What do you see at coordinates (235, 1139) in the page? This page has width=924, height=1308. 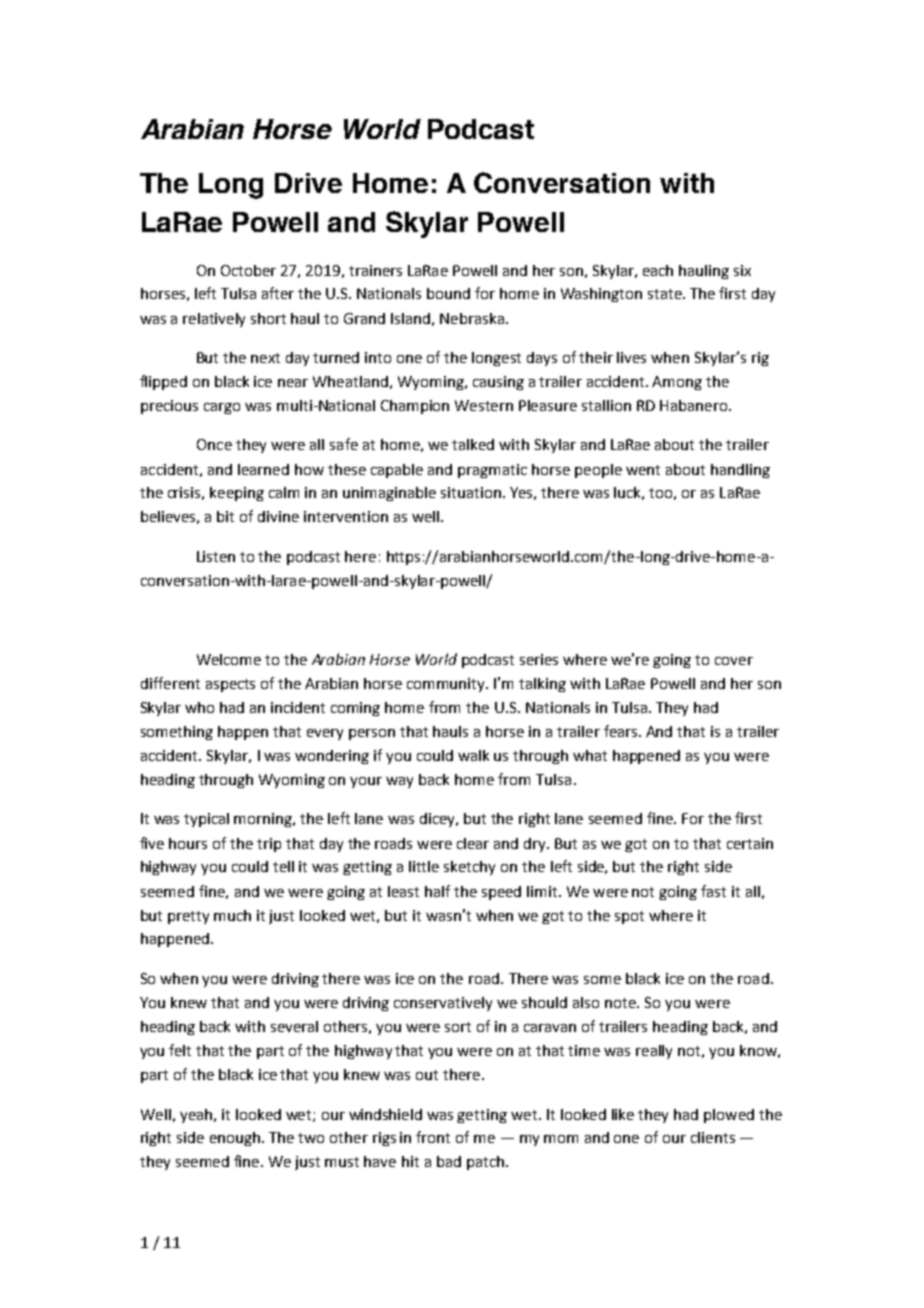 I see `enough` at bounding box center [235, 1139].
